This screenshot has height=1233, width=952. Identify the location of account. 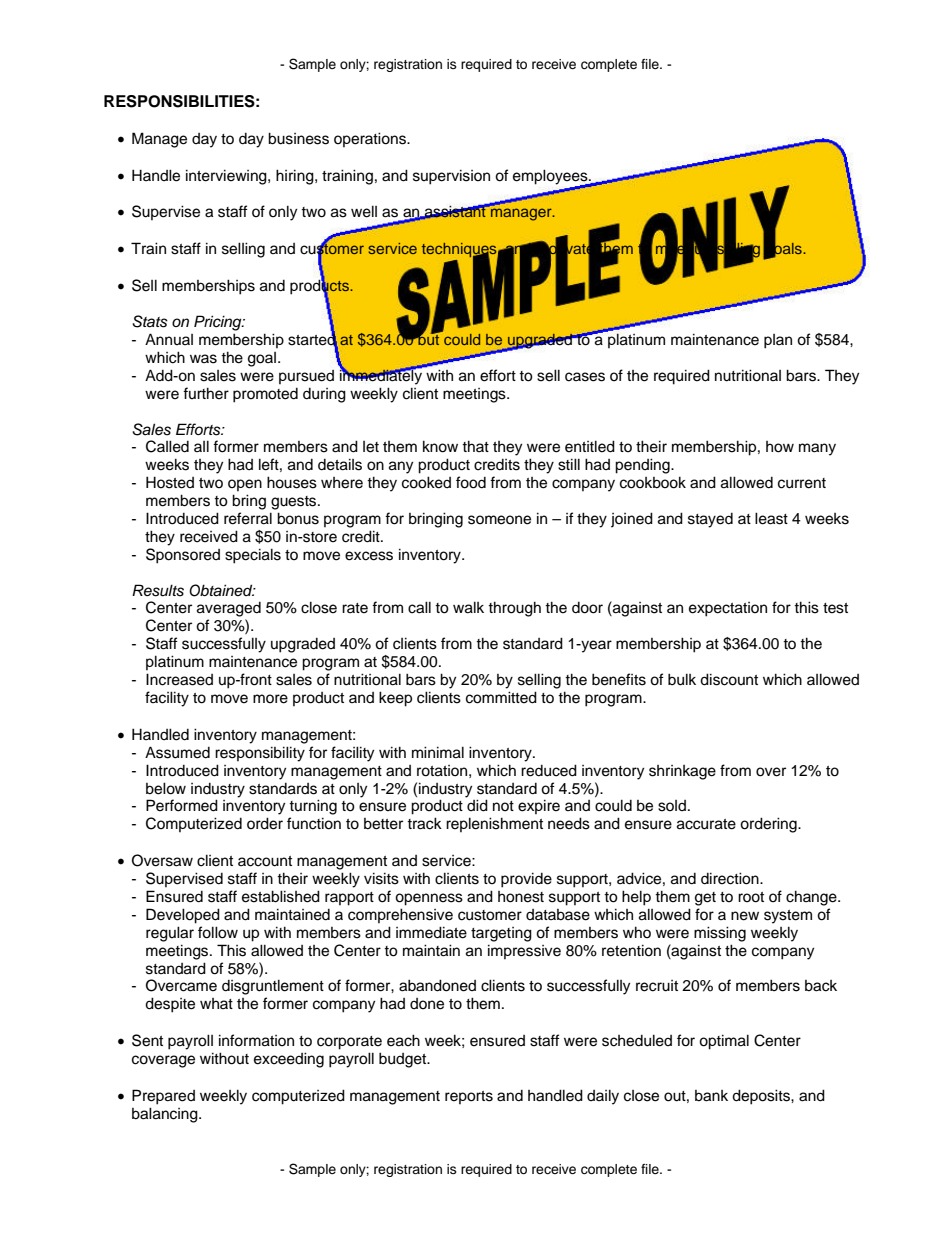
(265, 861).
